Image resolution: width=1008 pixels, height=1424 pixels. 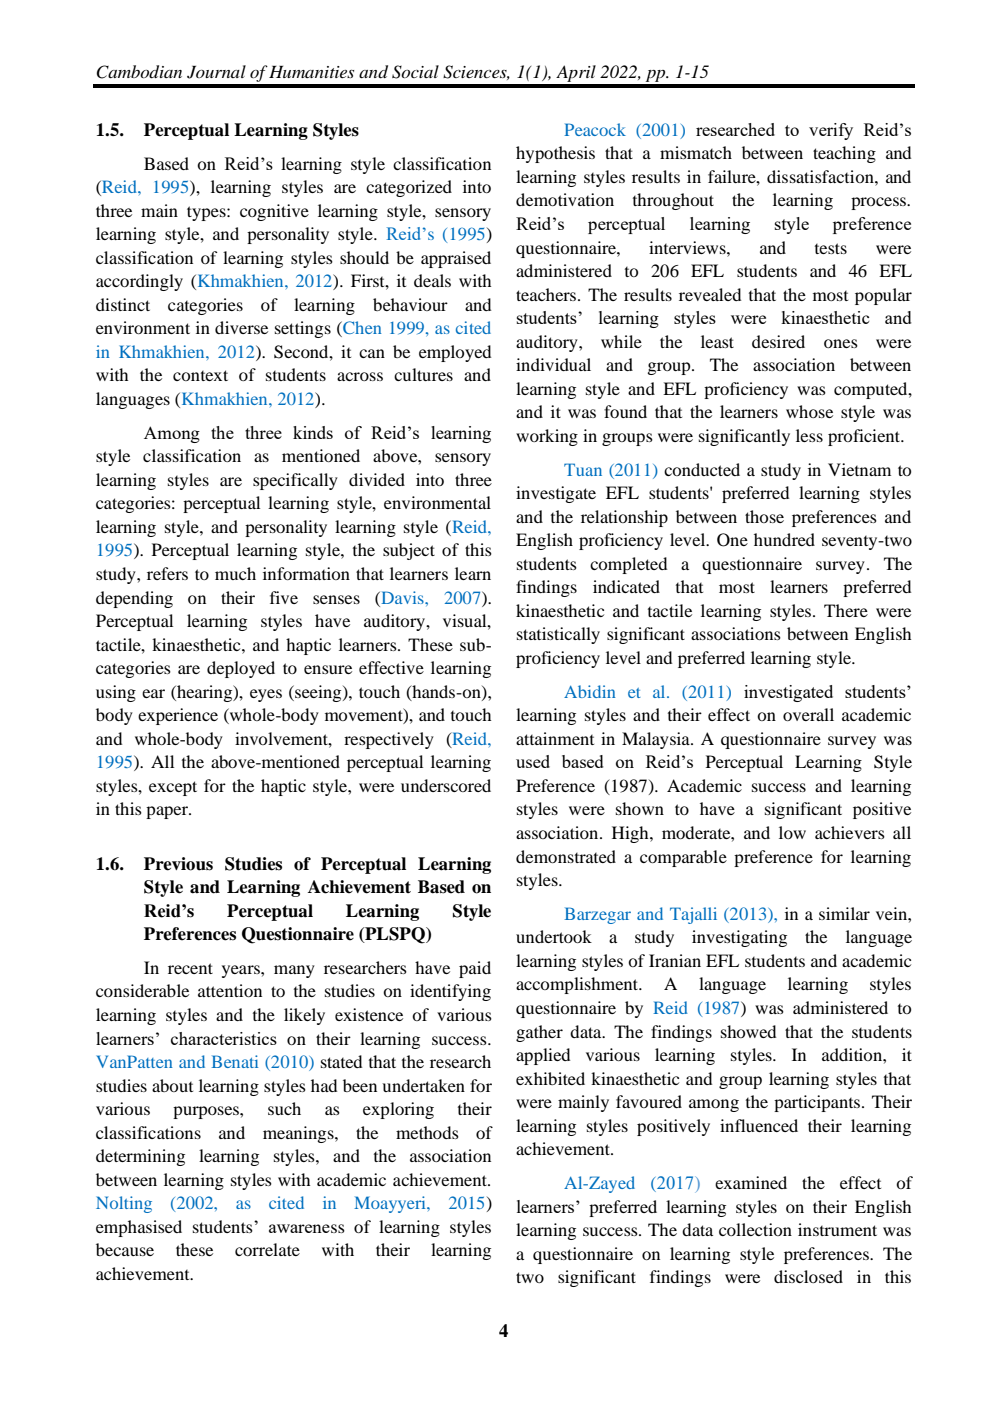 I want to click on diverse, so click(x=241, y=327).
